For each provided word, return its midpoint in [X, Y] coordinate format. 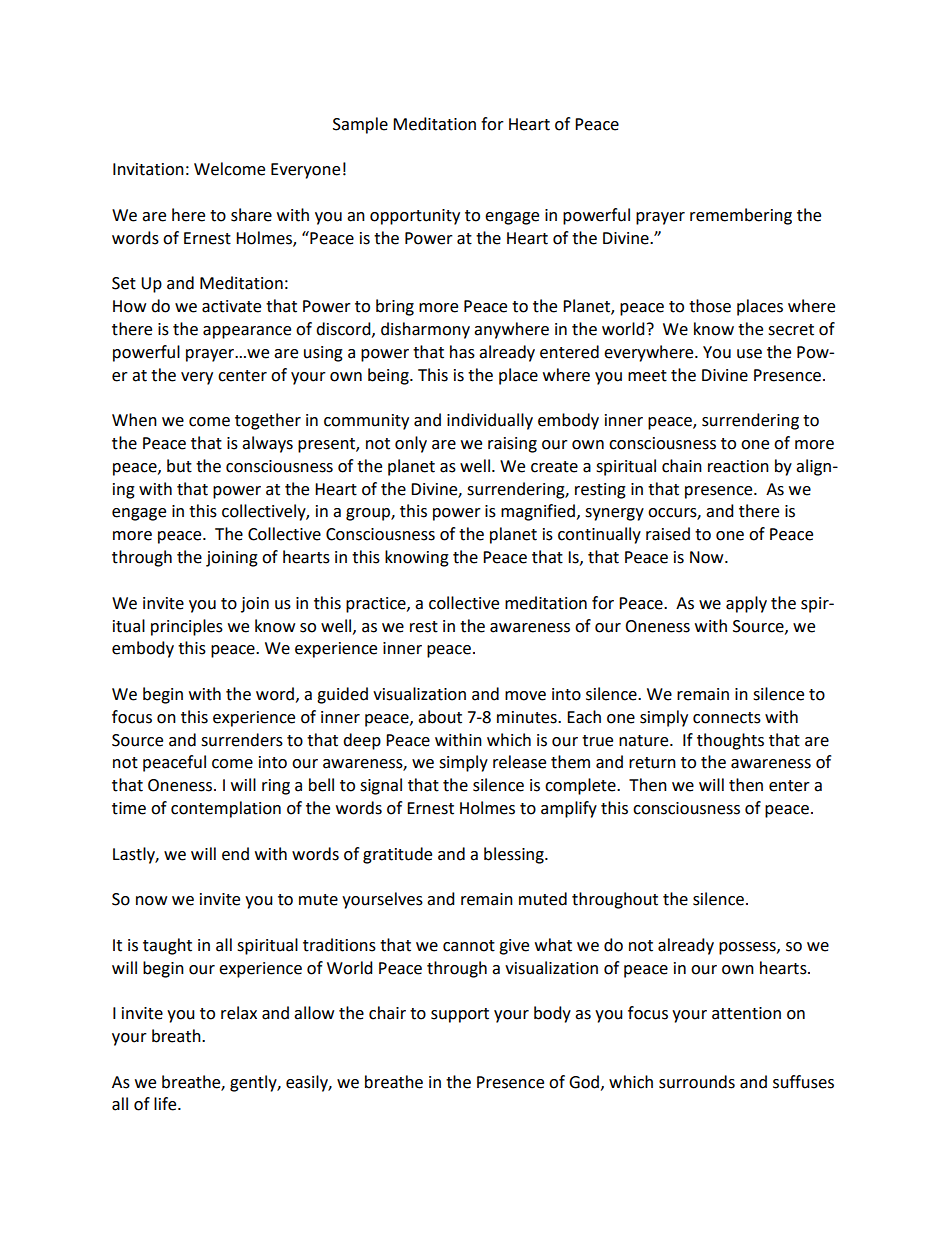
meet [647, 376]
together [268, 421]
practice [377, 605]
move [525, 696]
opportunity [415, 217]
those [710, 306]
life [166, 1104]
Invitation [148, 169]
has [462, 352]
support [460, 1015]
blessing [515, 855]
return [652, 763]
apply [746, 604]
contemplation [226, 809]
